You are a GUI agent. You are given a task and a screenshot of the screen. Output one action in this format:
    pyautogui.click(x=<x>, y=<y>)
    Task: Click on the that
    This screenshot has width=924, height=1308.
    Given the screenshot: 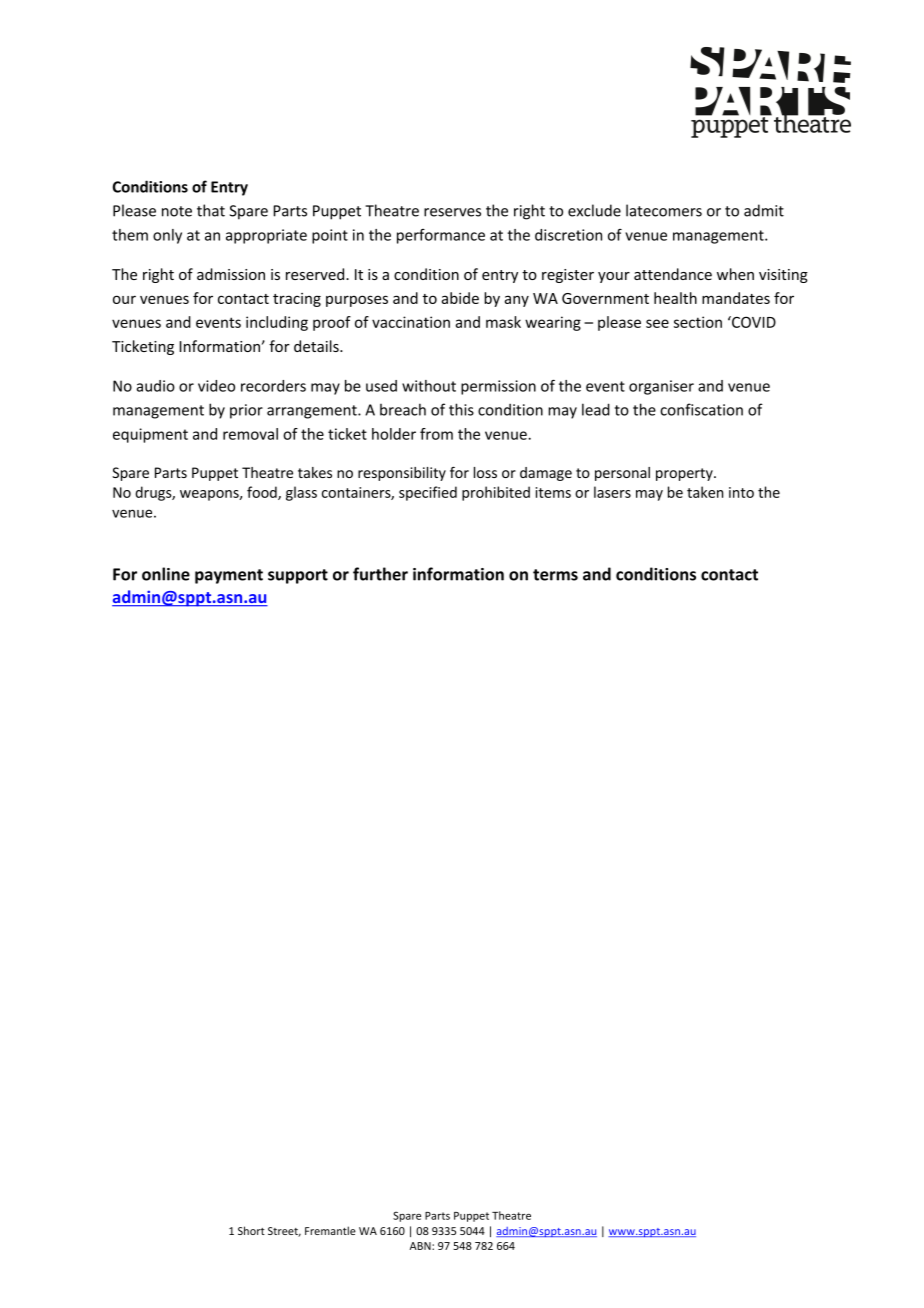 What is the action you would take?
    pyautogui.click(x=211, y=210)
